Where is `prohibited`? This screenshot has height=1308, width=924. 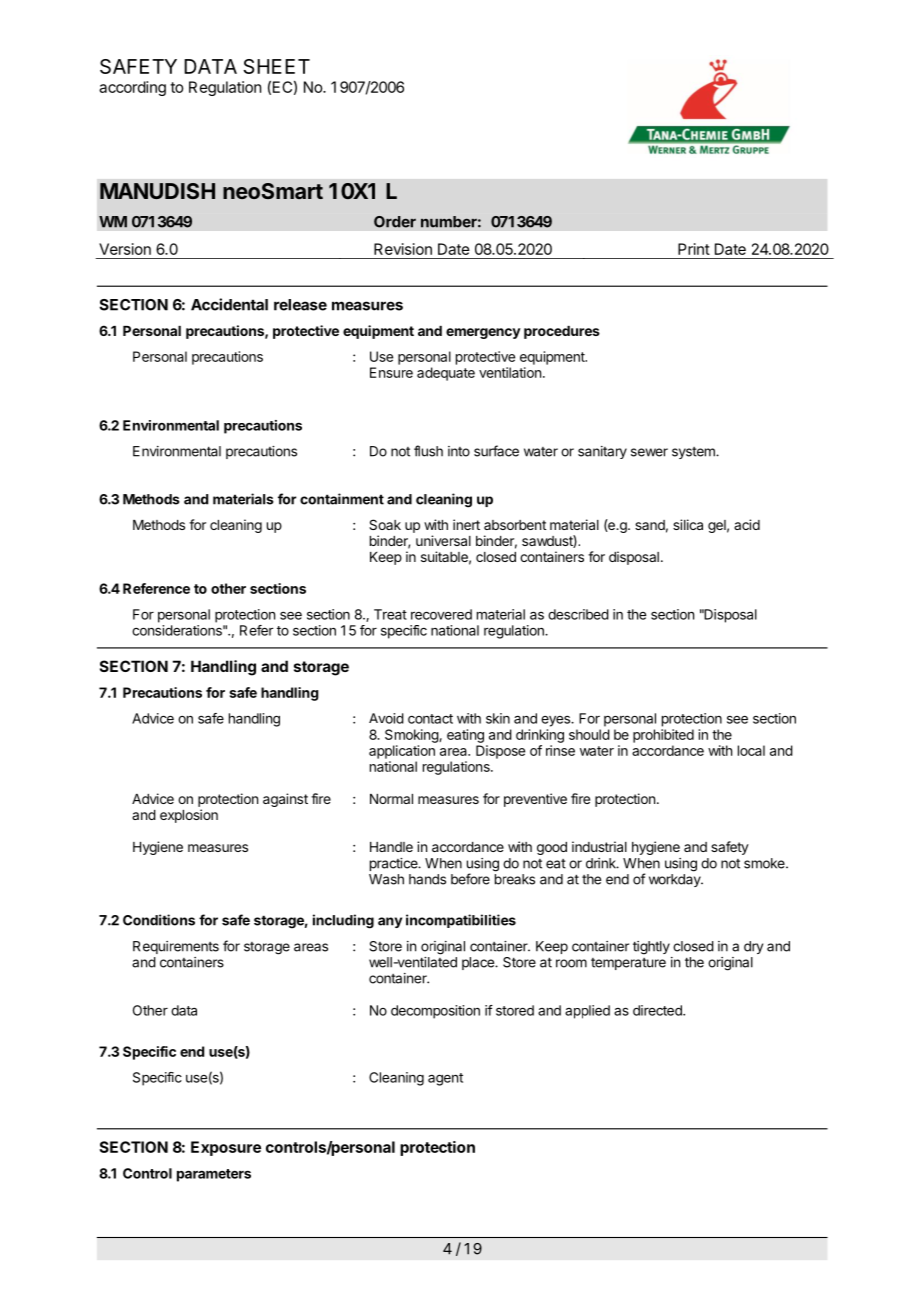
prohibited is located at coordinates (663, 736).
